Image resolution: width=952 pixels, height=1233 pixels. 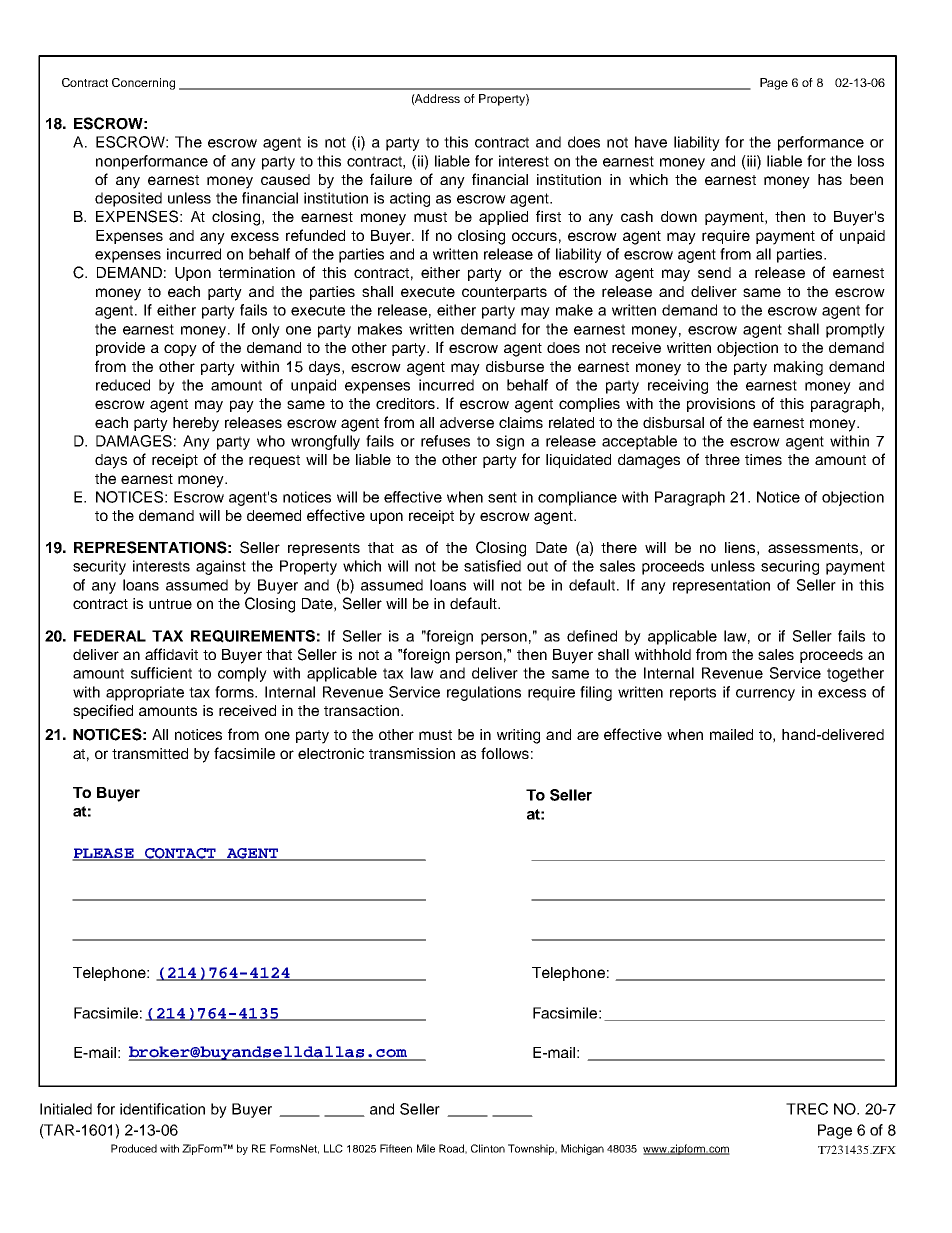 I want to click on has, so click(x=830, y=179).
